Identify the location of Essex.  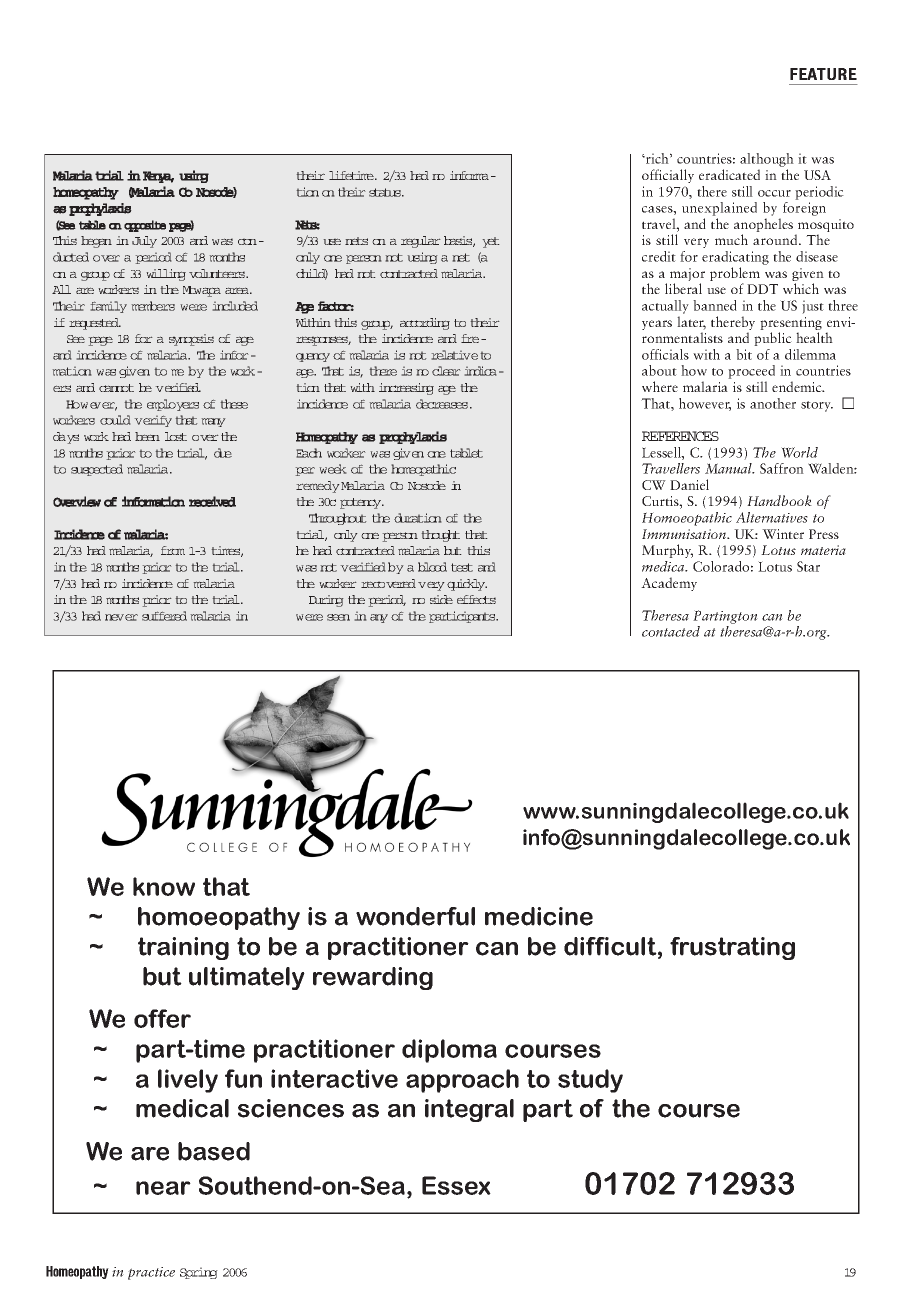
(456, 1185).
